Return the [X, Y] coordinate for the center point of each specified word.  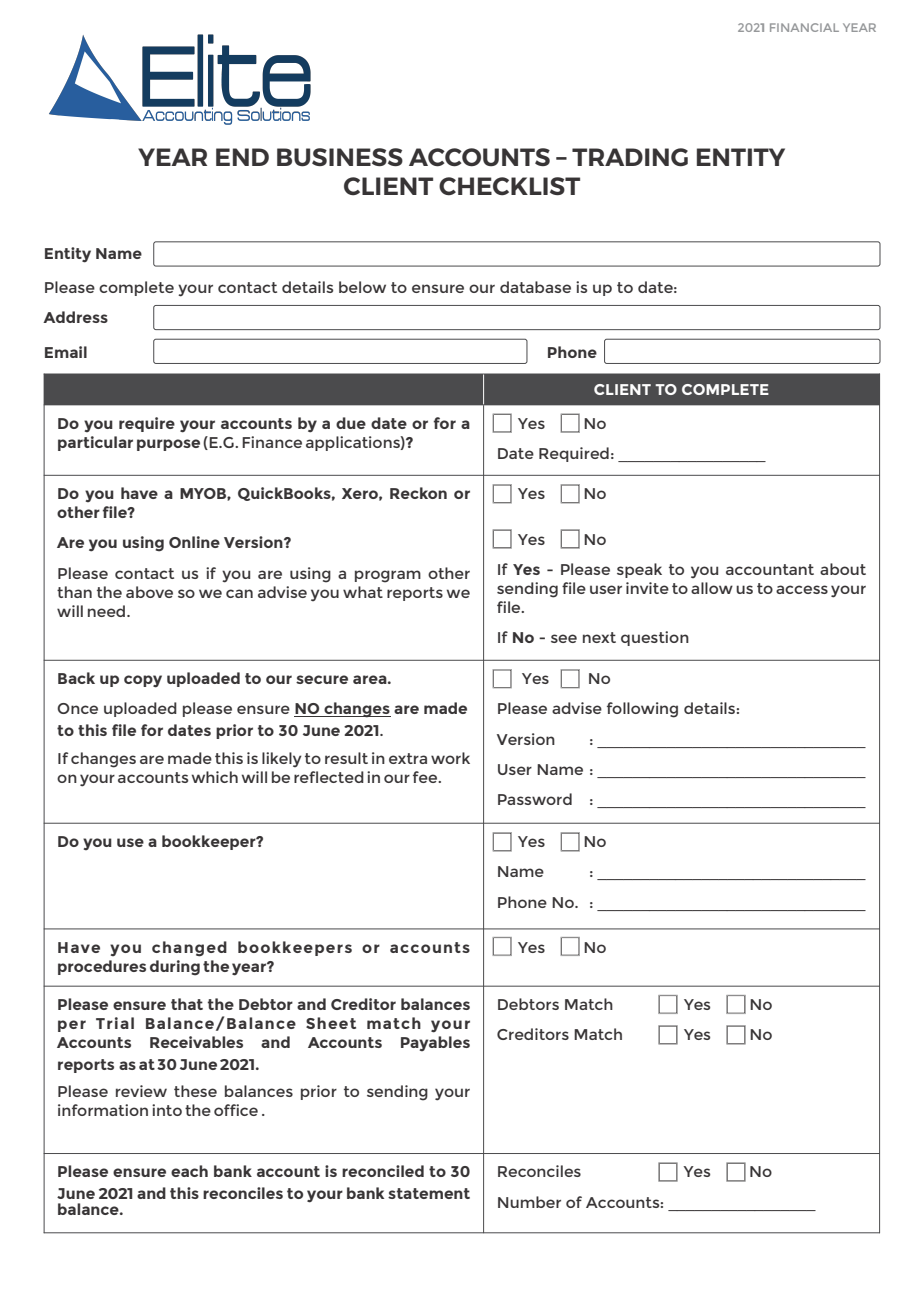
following [642, 710]
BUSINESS [340, 157]
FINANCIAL [804, 27]
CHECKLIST [509, 186]
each [189, 1171]
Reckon [418, 493]
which [215, 777]
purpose [168, 445]
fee [426, 777]
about [843, 569]
